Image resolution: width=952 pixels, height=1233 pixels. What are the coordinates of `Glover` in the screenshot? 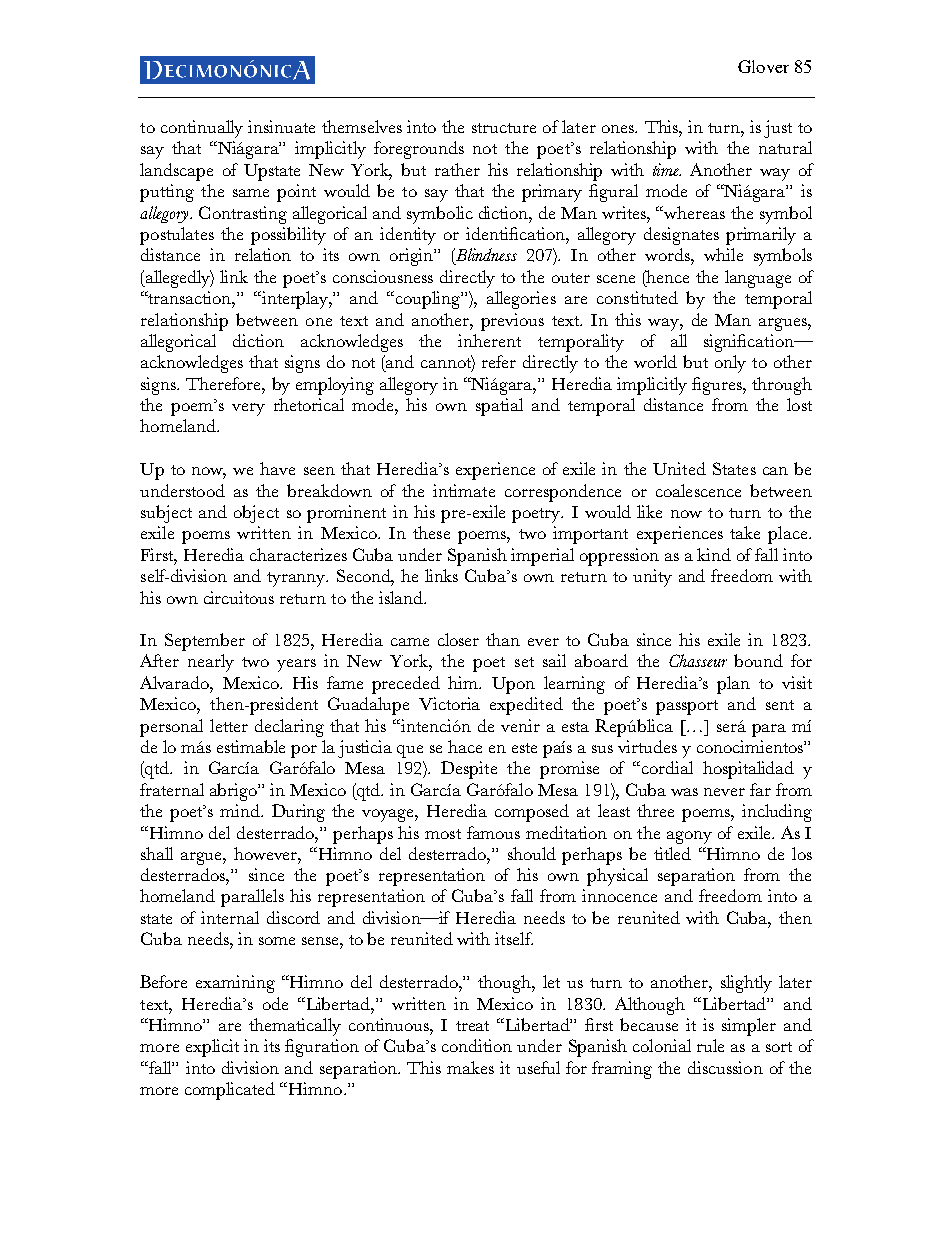 It's located at (763, 66).
